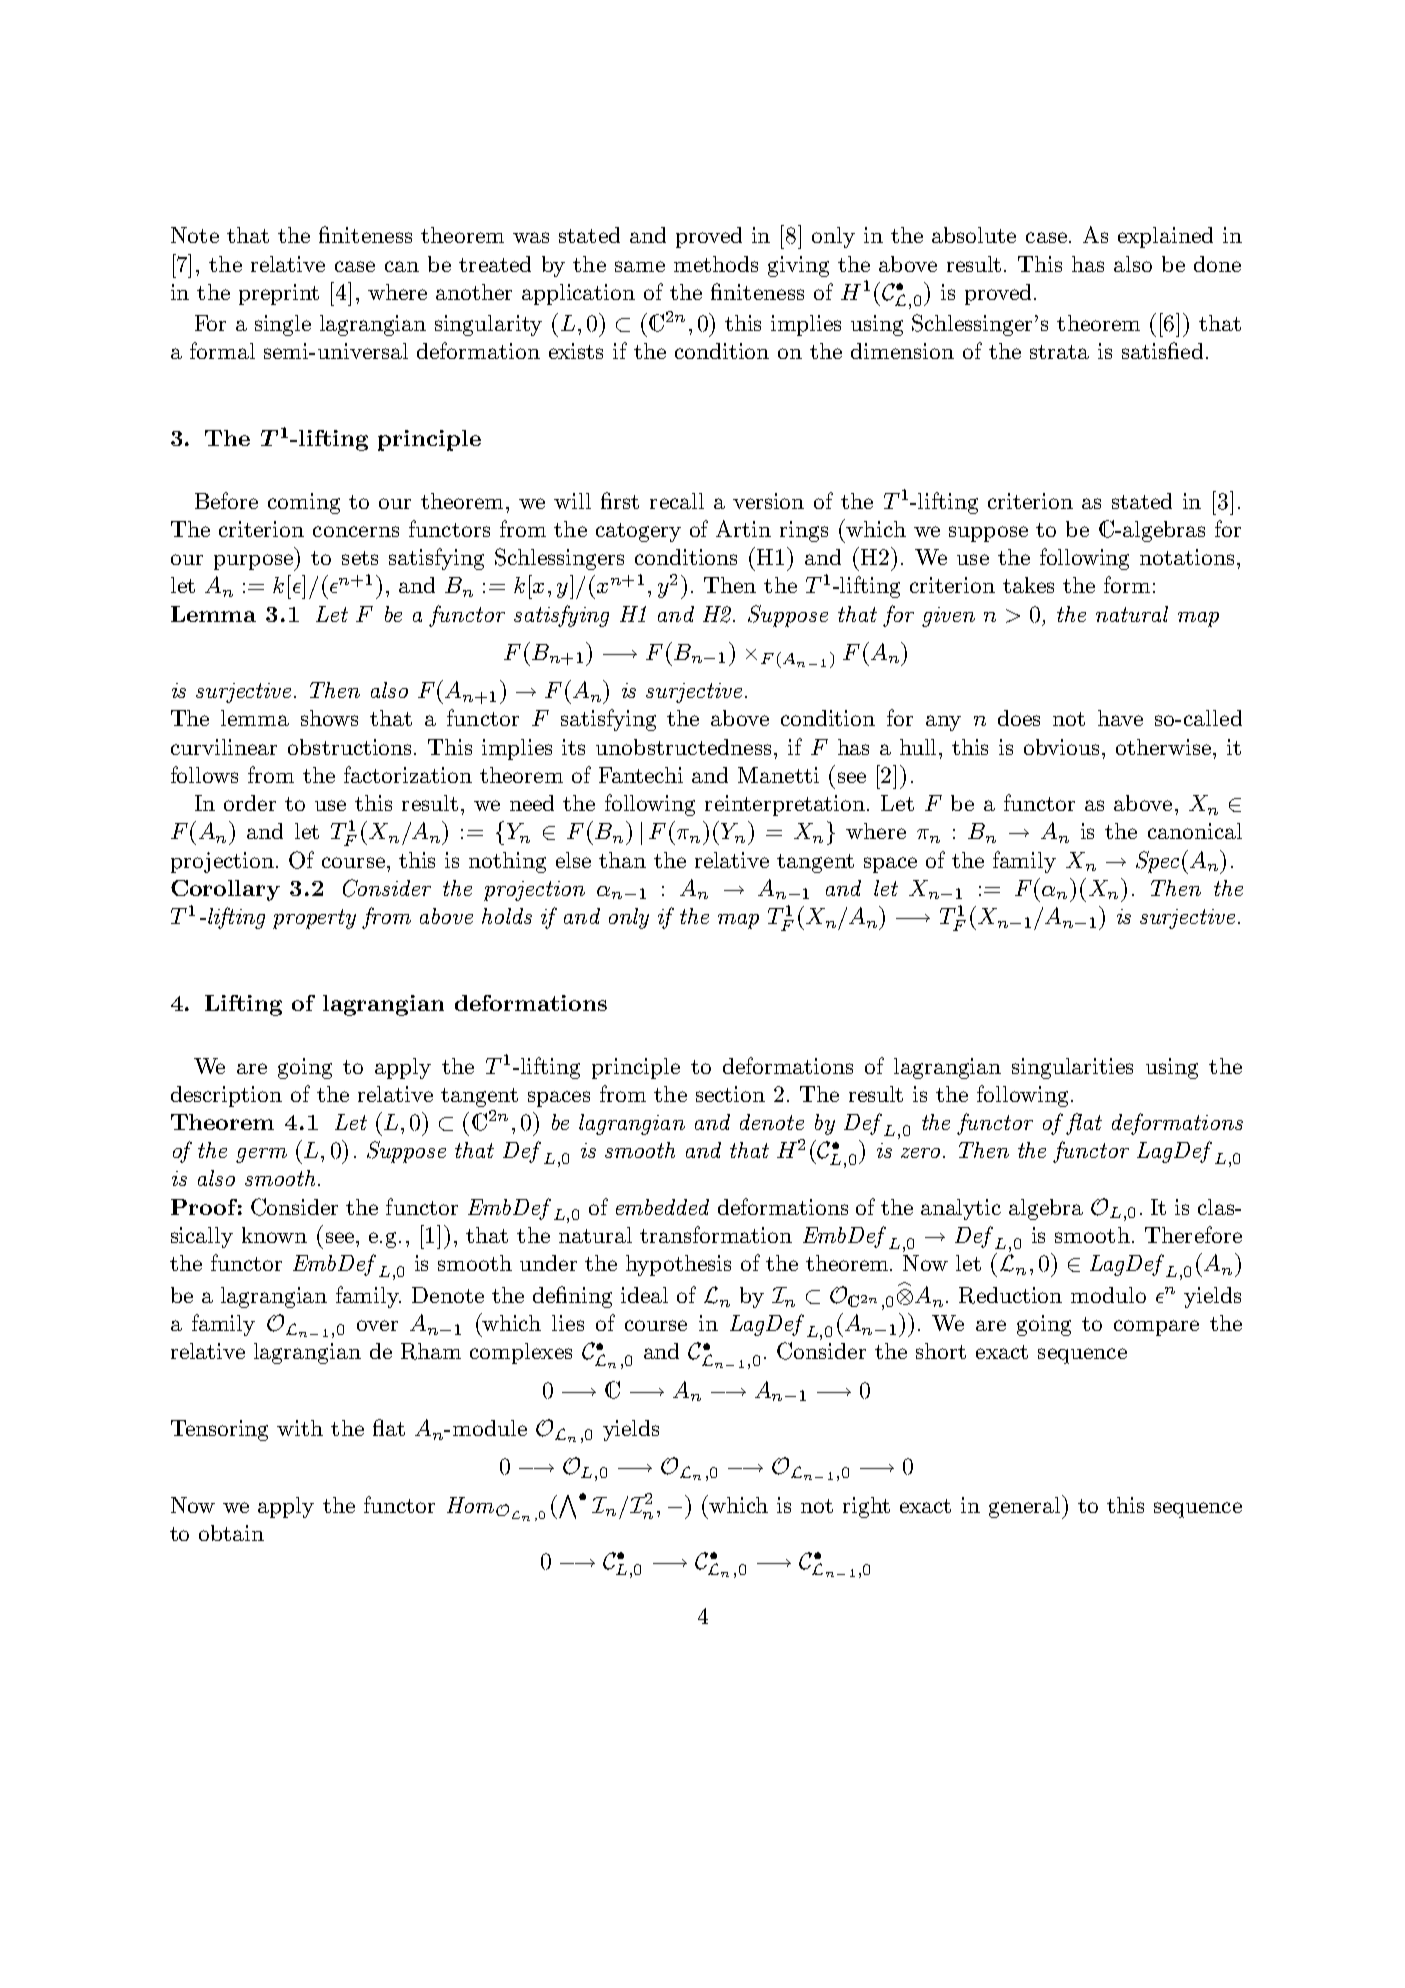  I want to click on with, so click(300, 1428).
